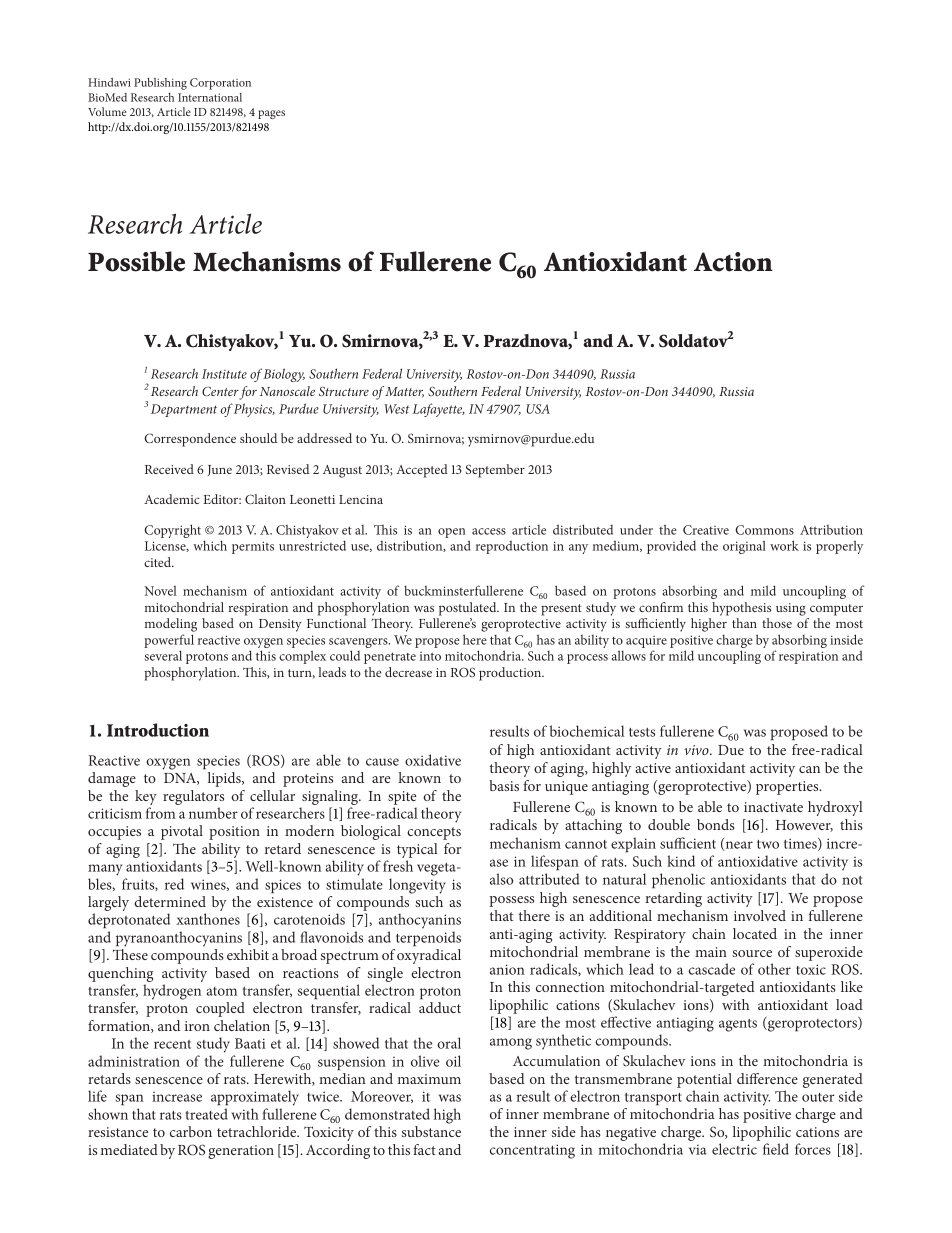 Image resolution: width=952 pixels, height=1233 pixels. What do you see at coordinates (469, 609) in the document?
I see `postulated` at bounding box center [469, 609].
